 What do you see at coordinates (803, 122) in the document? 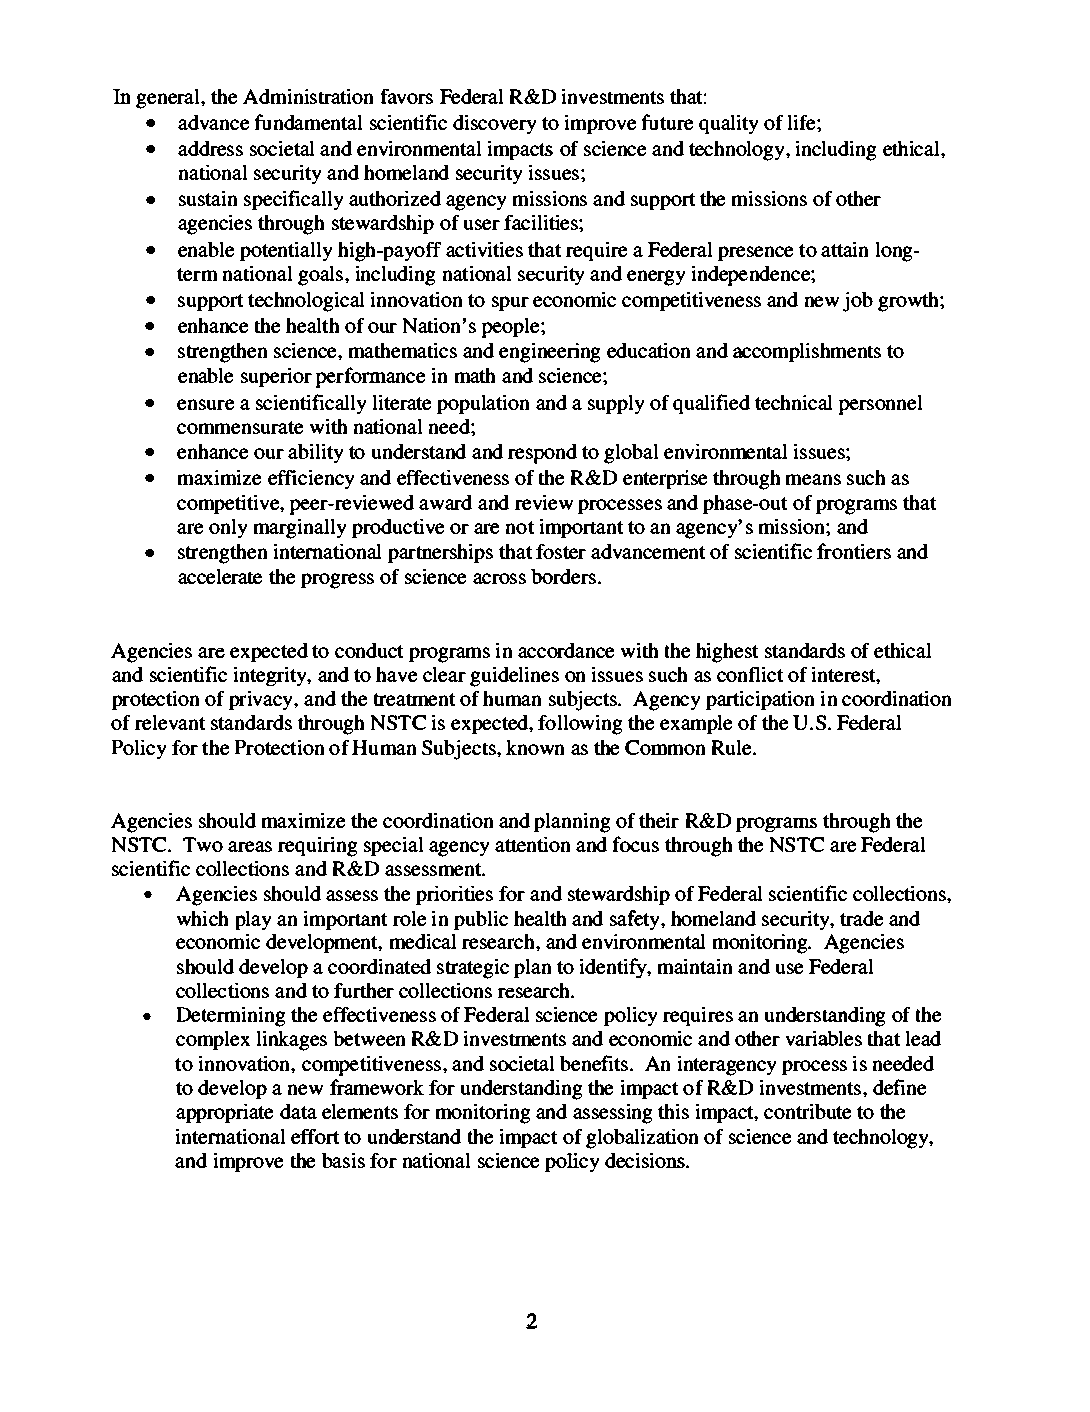
I see `life` at bounding box center [803, 122].
